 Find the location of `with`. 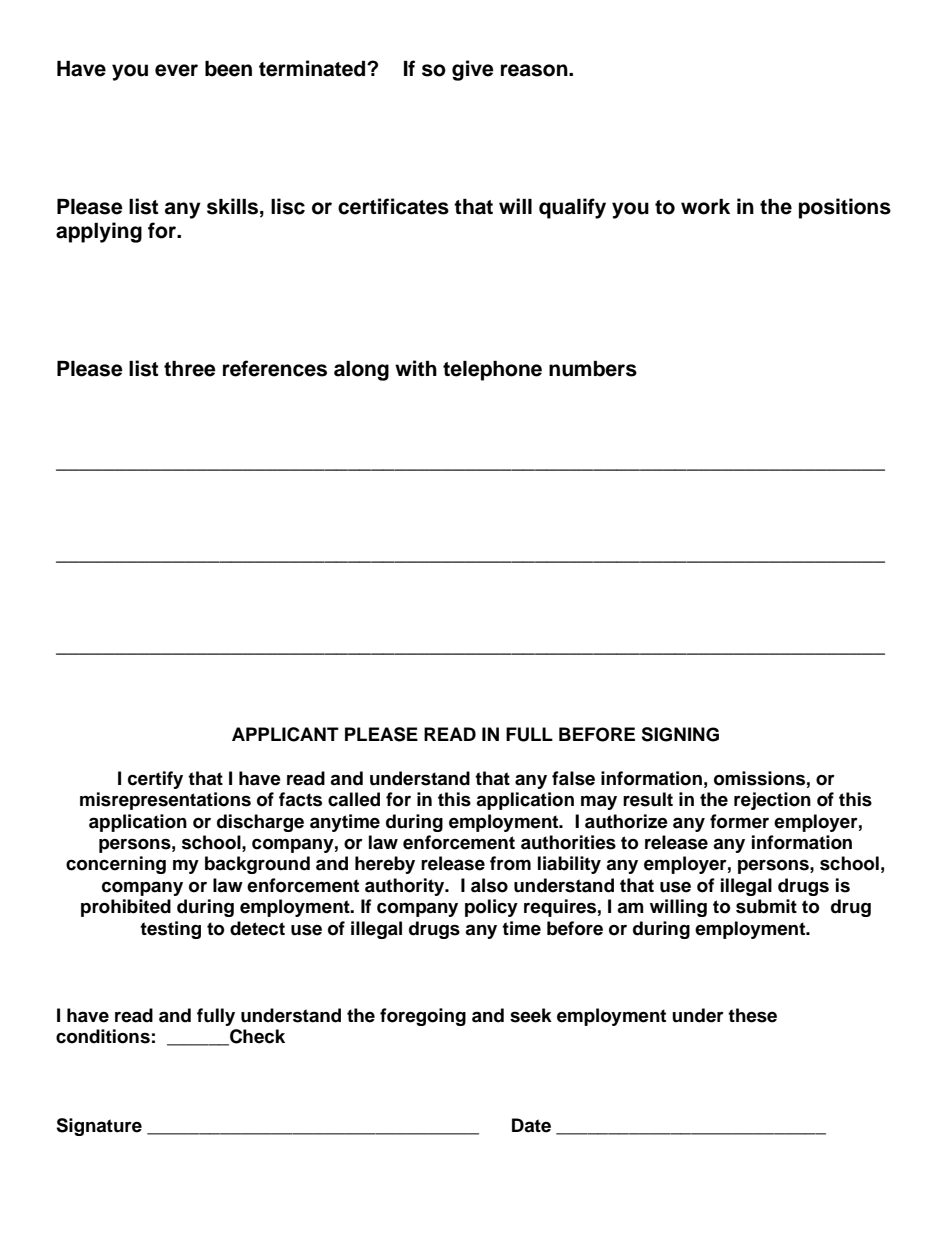

with is located at coordinates (416, 368).
